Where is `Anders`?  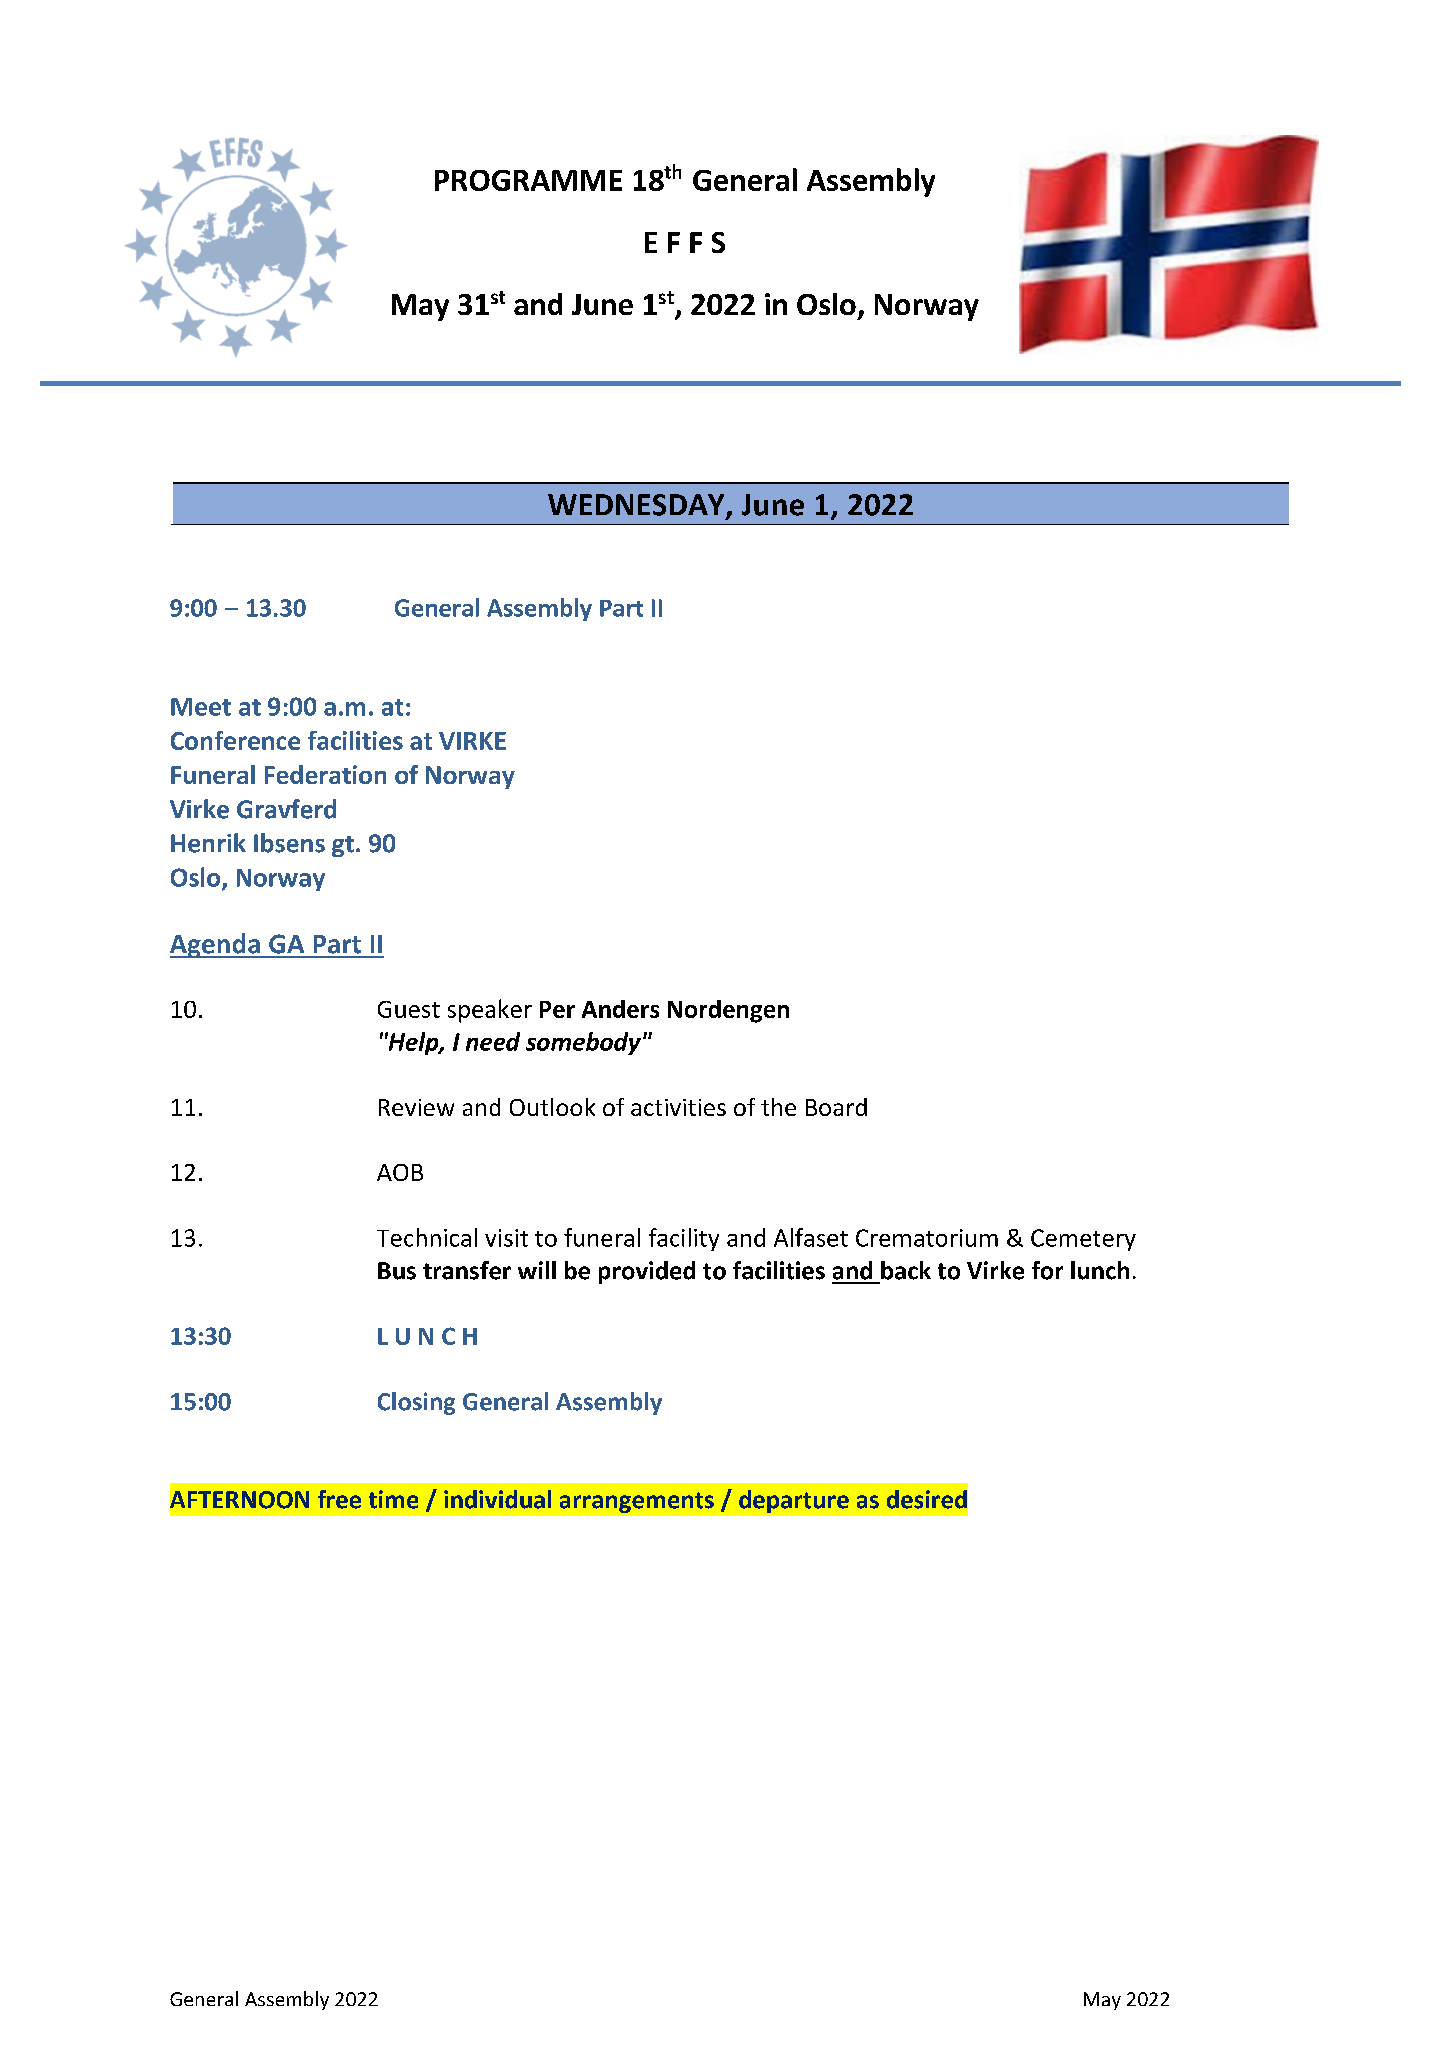
Anders is located at coordinates (620, 1009).
